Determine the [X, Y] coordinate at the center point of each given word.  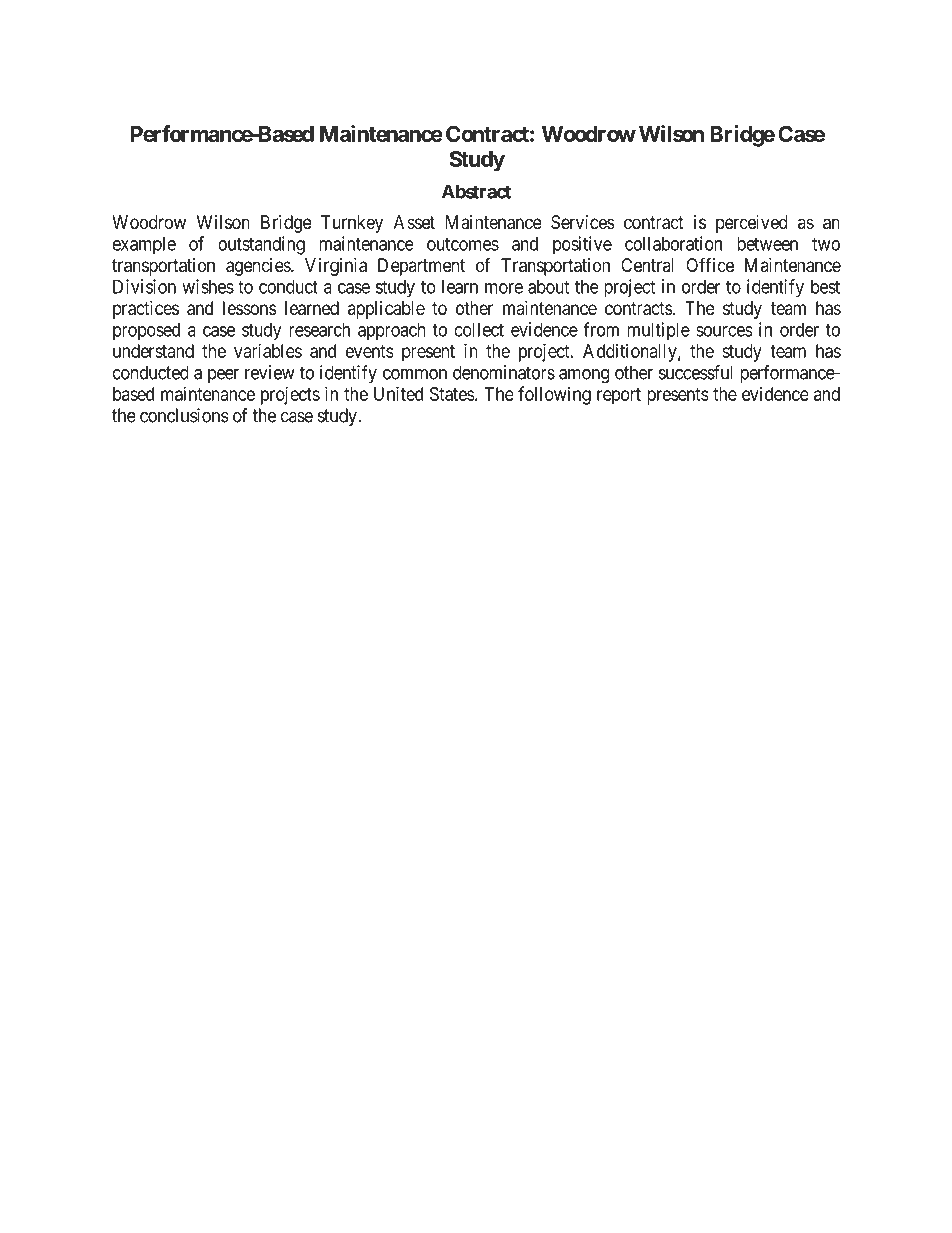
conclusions [184, 415]
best [825, 286]
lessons [250, 308]
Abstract [476, 191]
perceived [752, 224]
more [504, 288]
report [619, 396]
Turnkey [352, 224]
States [452, 394]
